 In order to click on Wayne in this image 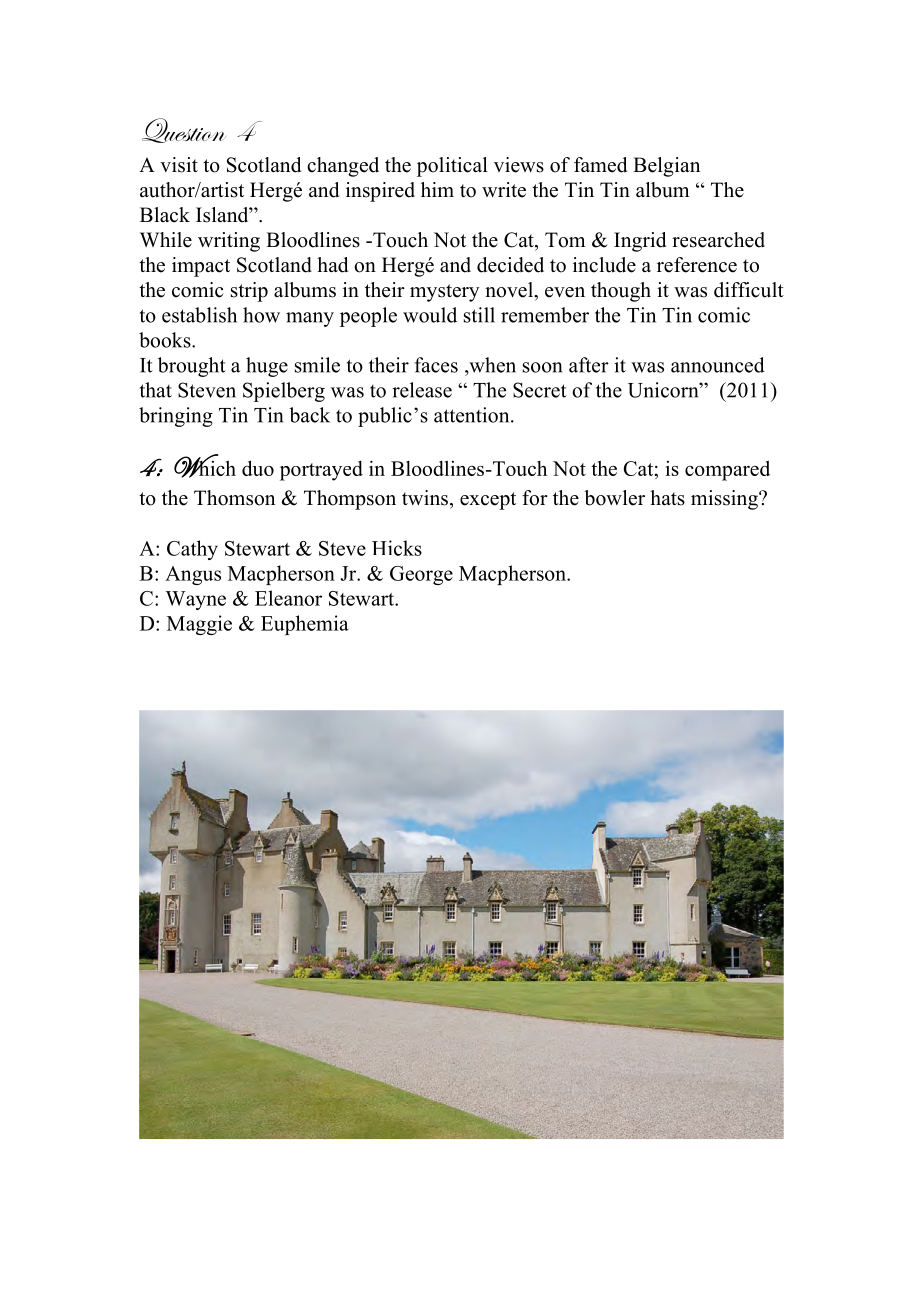, I will do `click(195, 600)`.
